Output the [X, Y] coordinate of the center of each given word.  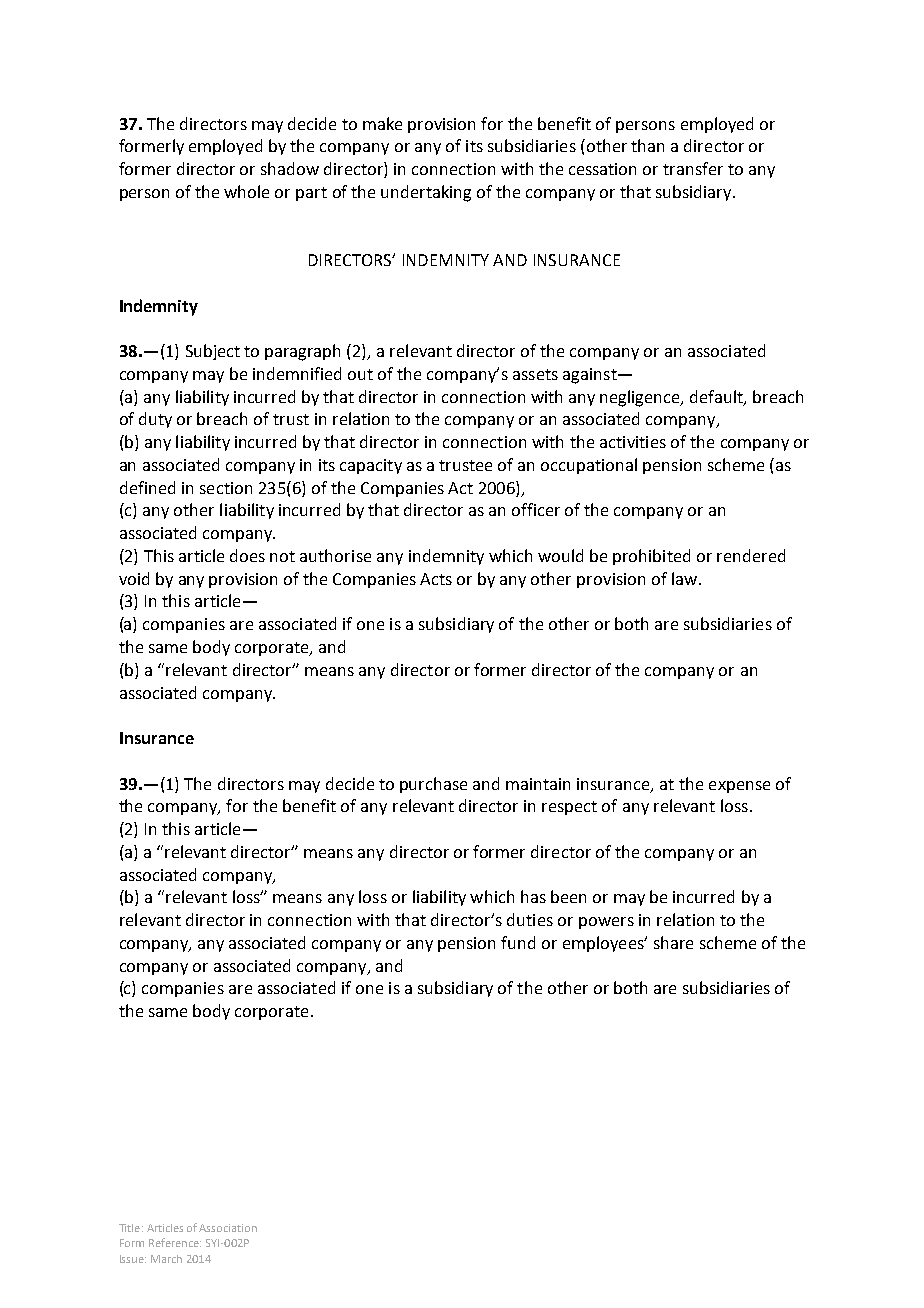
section [226, 488]
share [673, 942]
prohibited [651, 557]
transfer [693, 168]
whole [246, 191]
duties [530, 919]
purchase [433, 785]
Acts [436, 579]
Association [228, 1228]
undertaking [426, 193]
